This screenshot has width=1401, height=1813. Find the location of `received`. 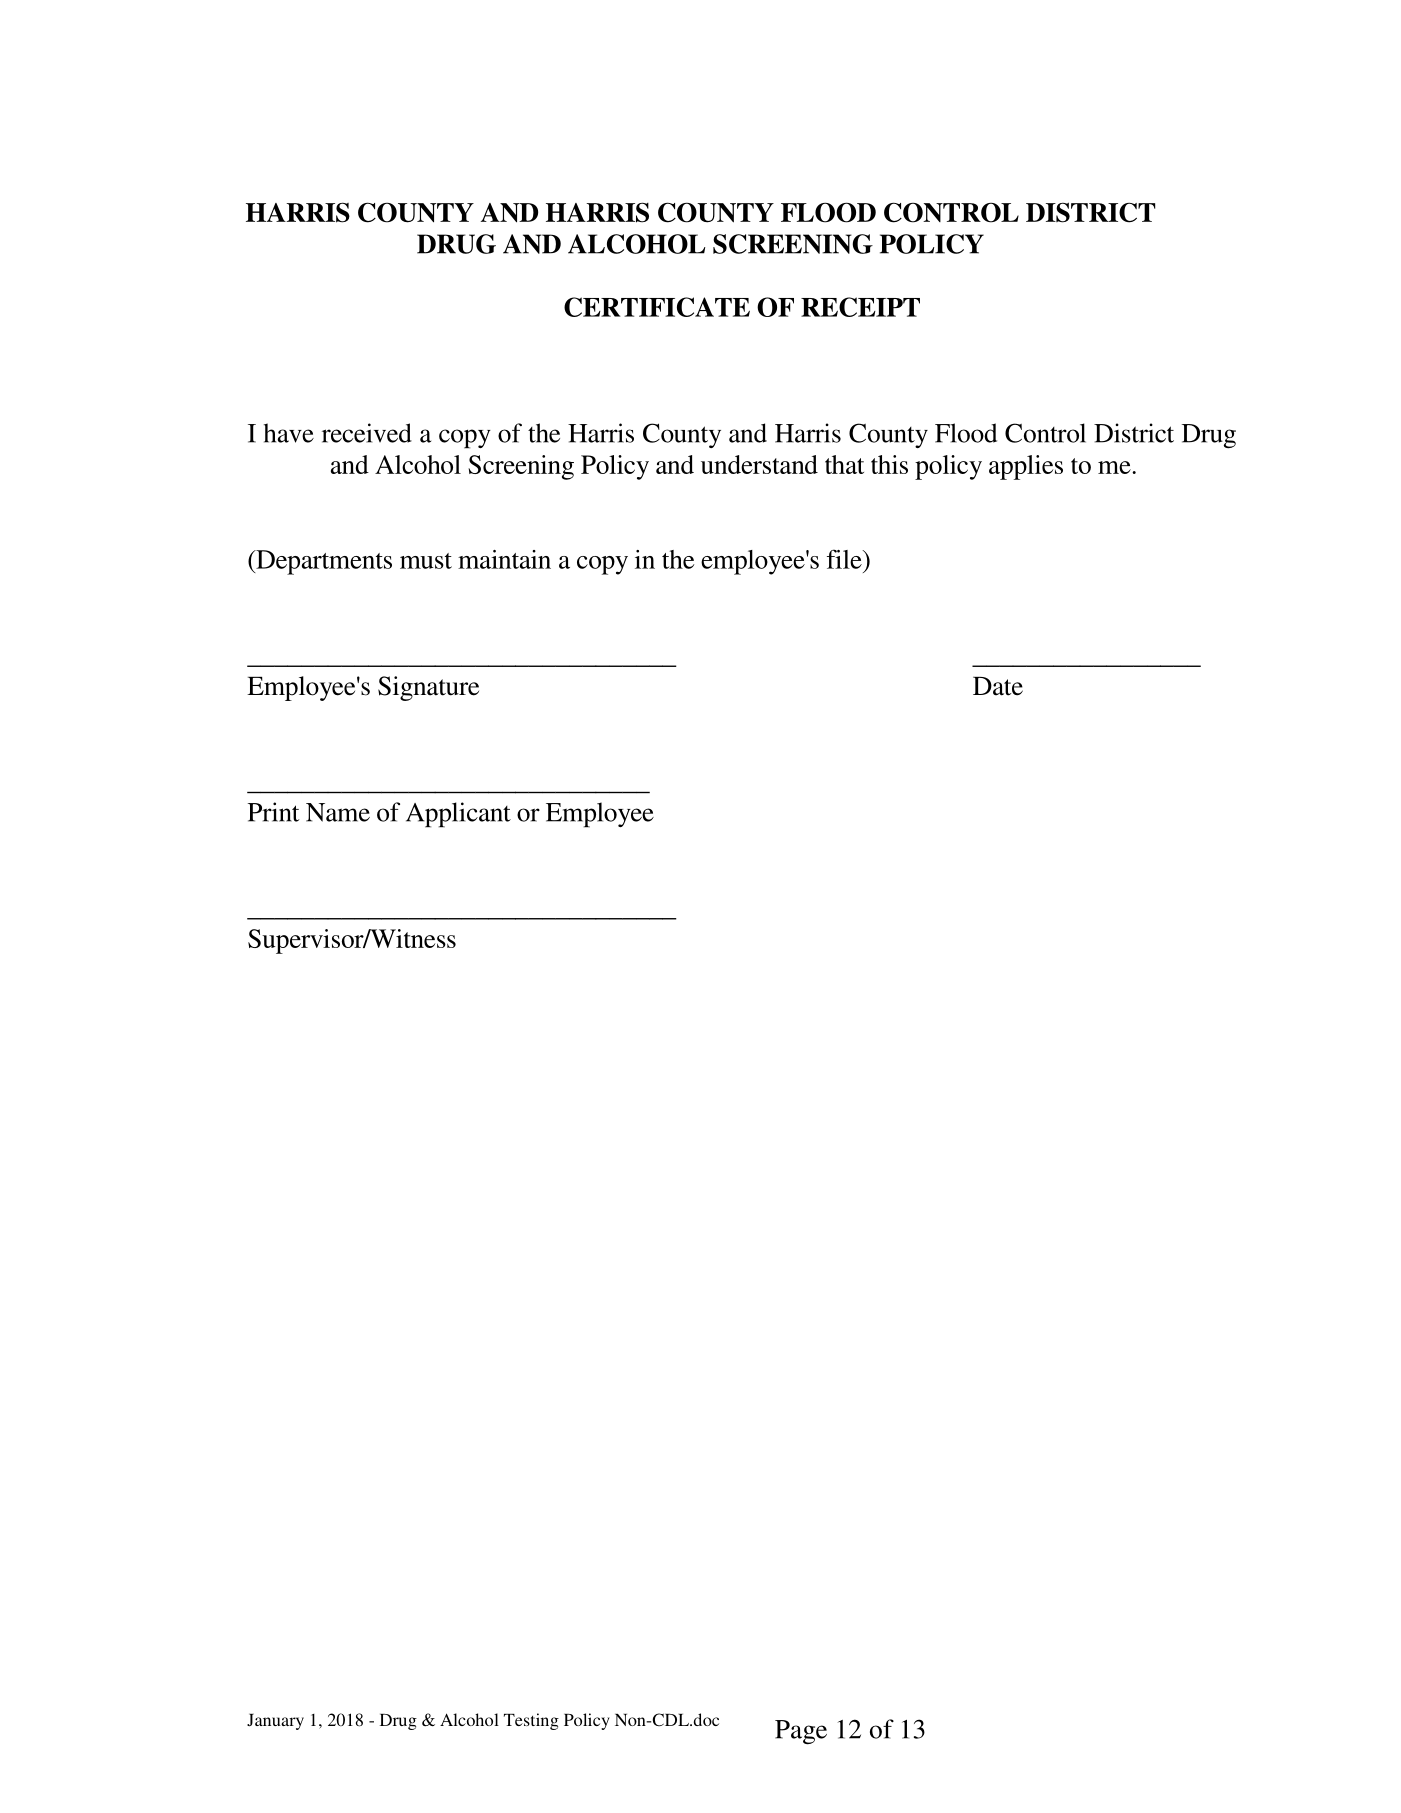

received is located at coordinates (367, 433).
